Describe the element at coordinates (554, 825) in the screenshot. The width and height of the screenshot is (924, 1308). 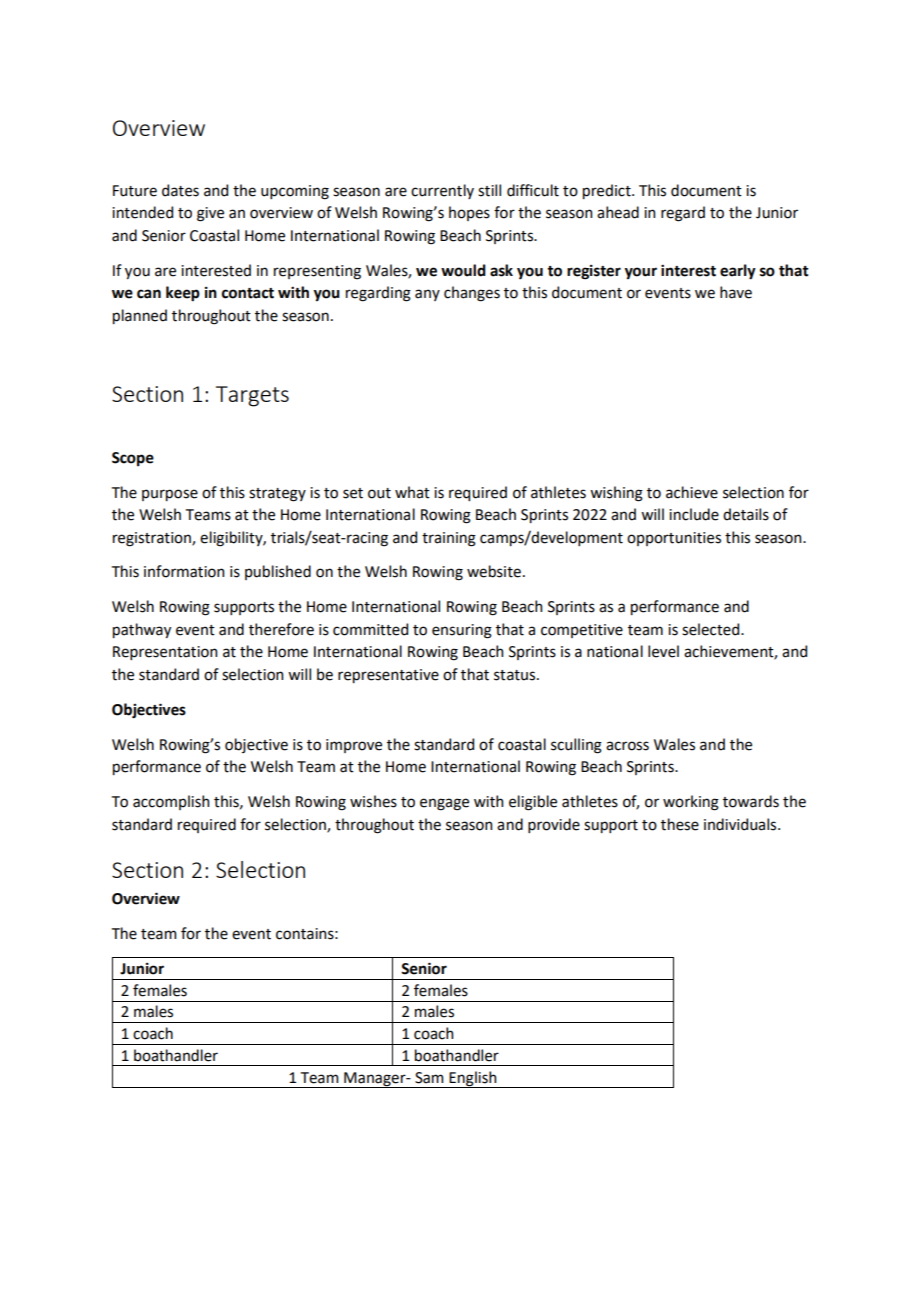
I see `provide` at that location.
